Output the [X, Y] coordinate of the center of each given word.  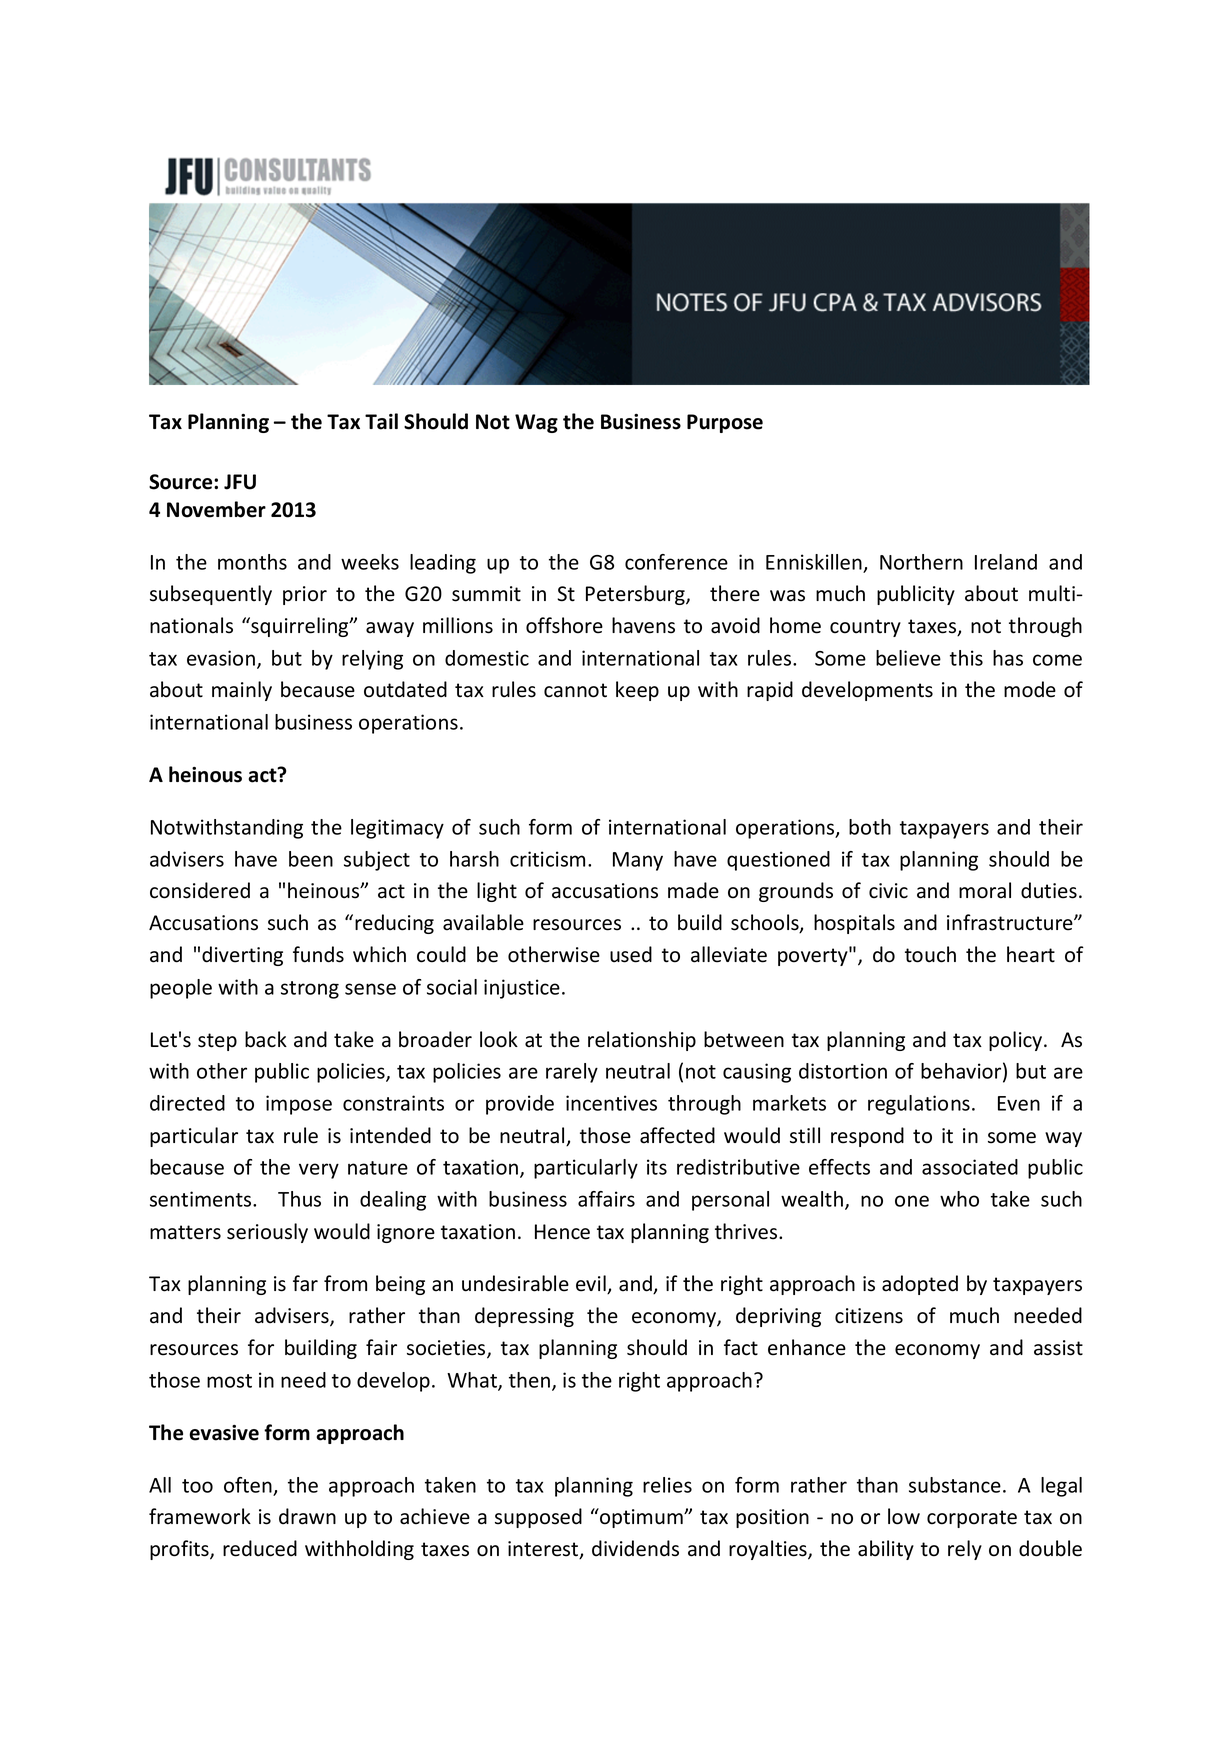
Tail [381, 421]
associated [970, 1167]
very [319, 1171]
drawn [307, 1516]
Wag [536, 423]
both [870, 827]
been [311, 859]
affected [677, 1135]
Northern [921, 562]
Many [638, 861]
